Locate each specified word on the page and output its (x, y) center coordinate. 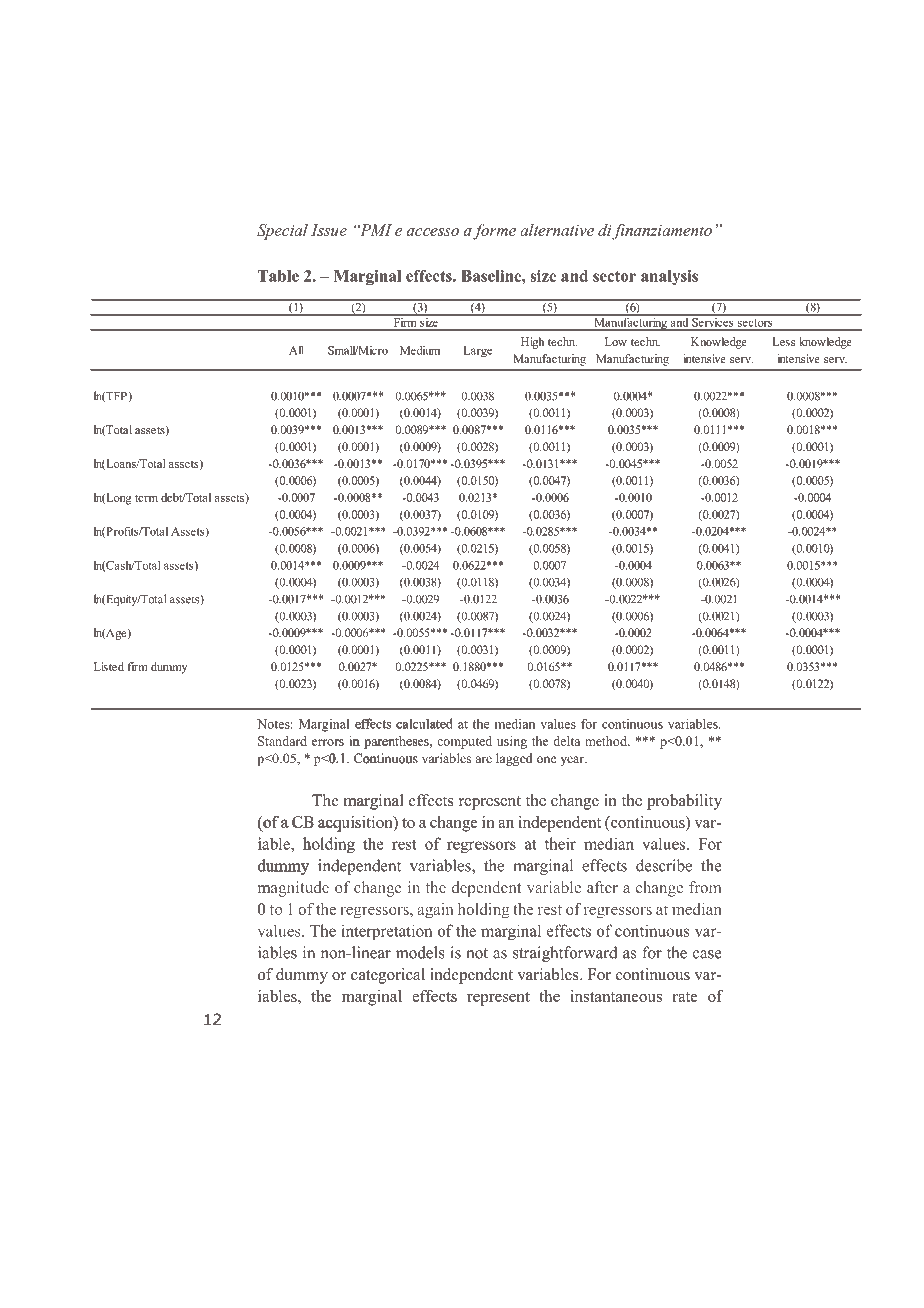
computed (464, 742)
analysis (669, 277)
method (607, 741)
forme (494, 232)
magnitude (293, 889)
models (420, 952)
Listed (109, 666)
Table (278, 276)
